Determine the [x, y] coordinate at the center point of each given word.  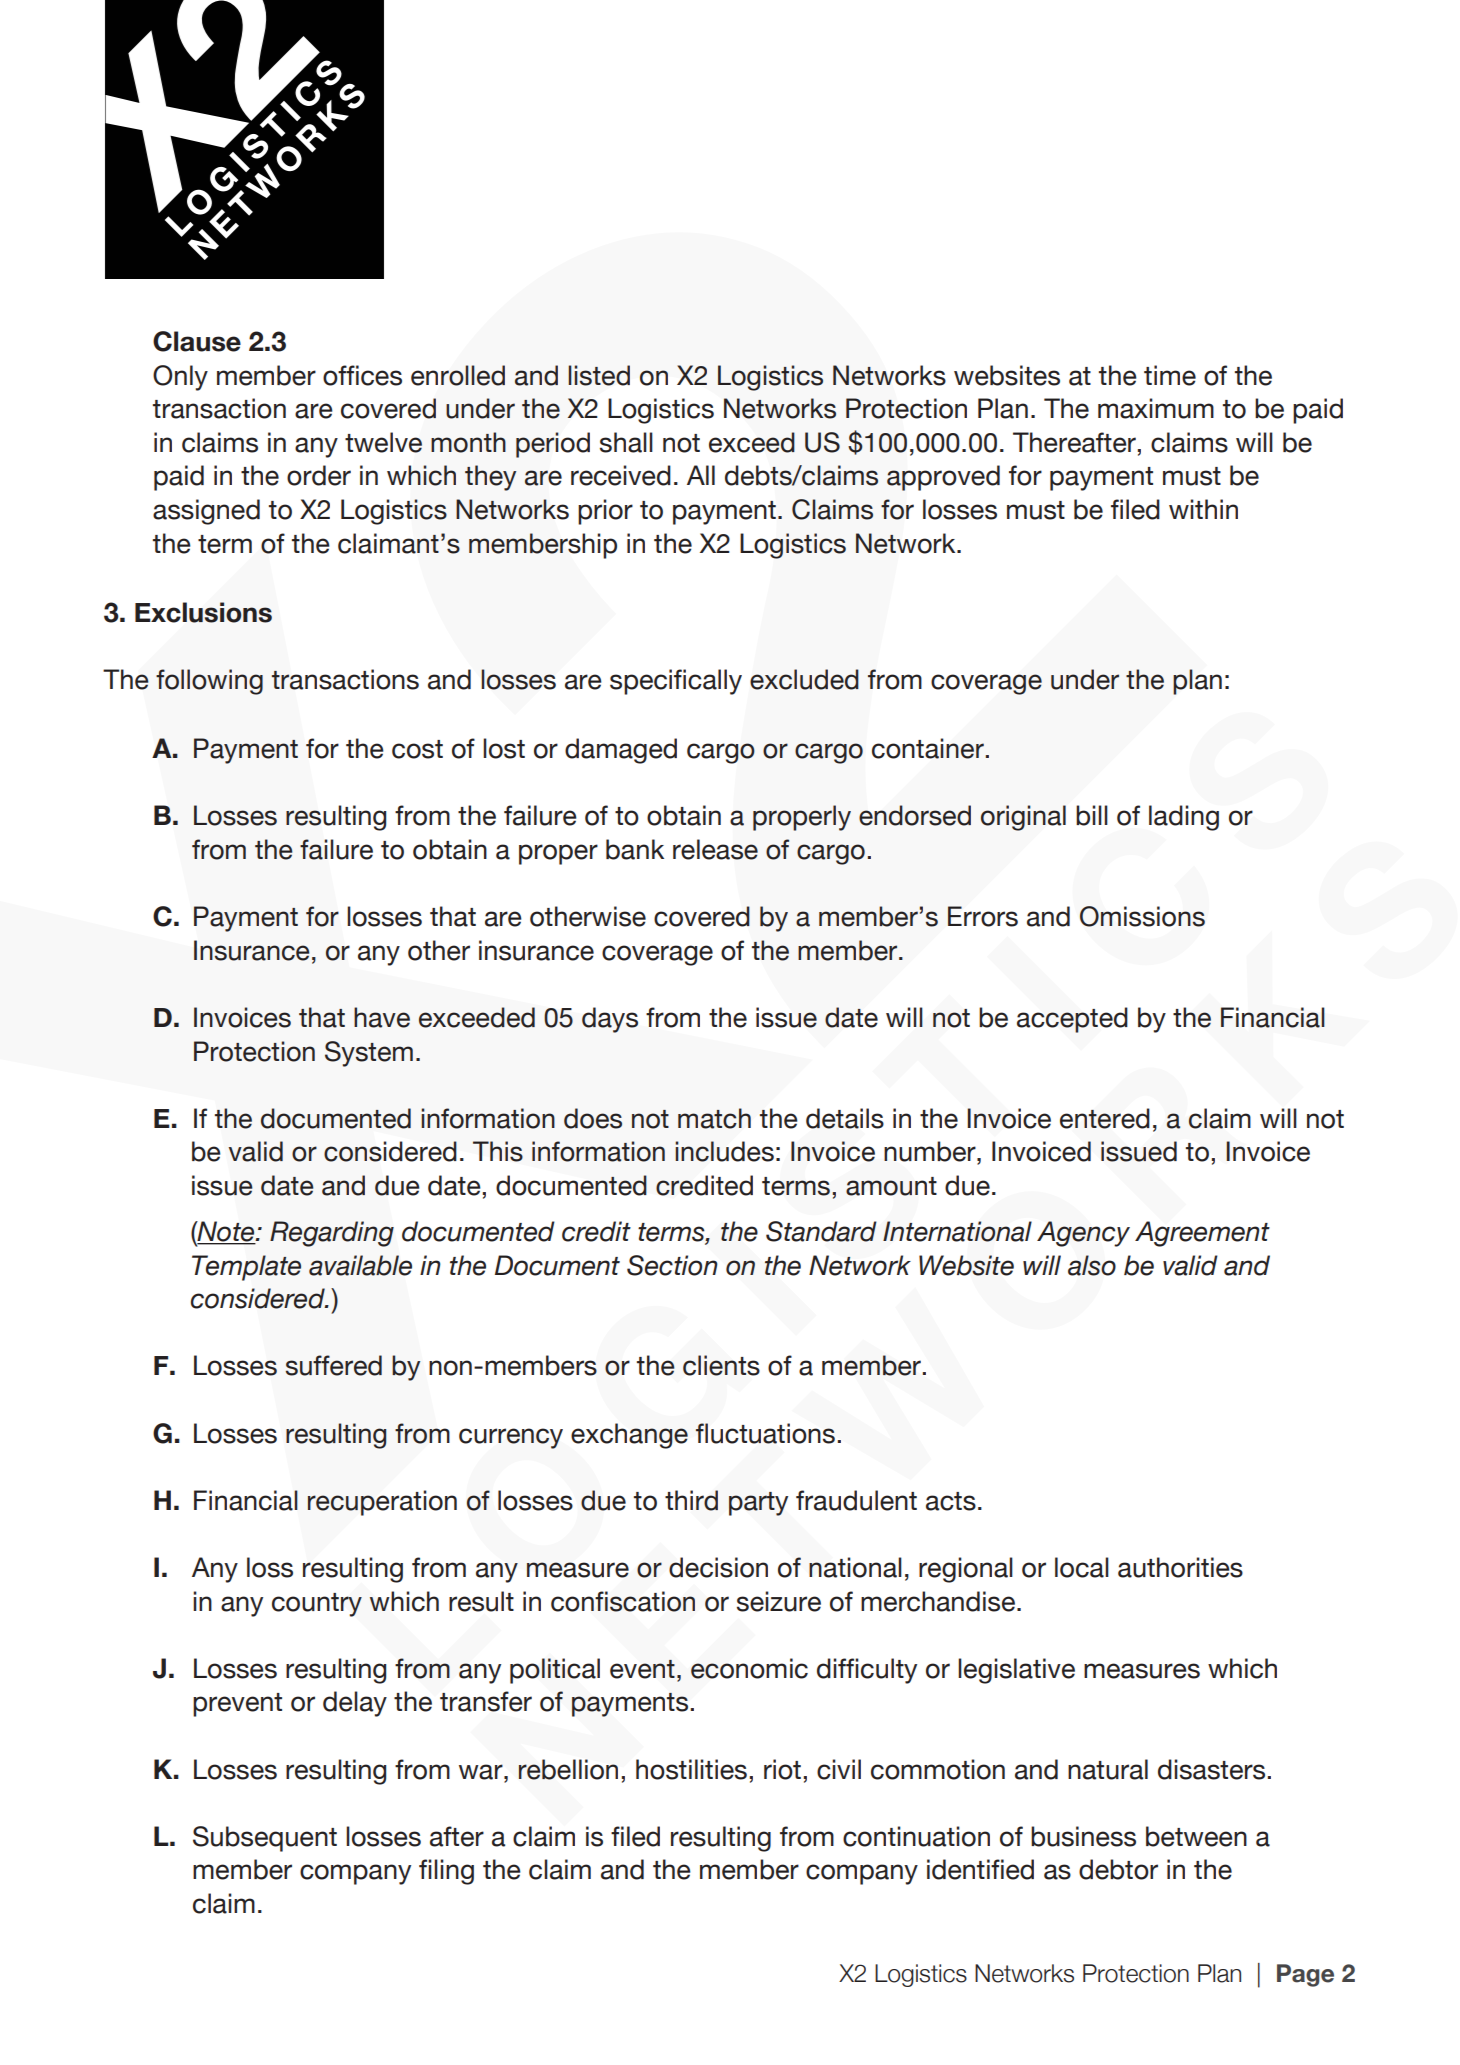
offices [362, 375]
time [1170, 375]
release [715, 849]
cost [417, 749]
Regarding [332, 1234]
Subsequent [265, 1839]
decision [718, 1567]
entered [1105, 1118]
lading [1184, 818]
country [317, 1605]
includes [724, 1151]
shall [626, 442]
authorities [1180, 1567]
